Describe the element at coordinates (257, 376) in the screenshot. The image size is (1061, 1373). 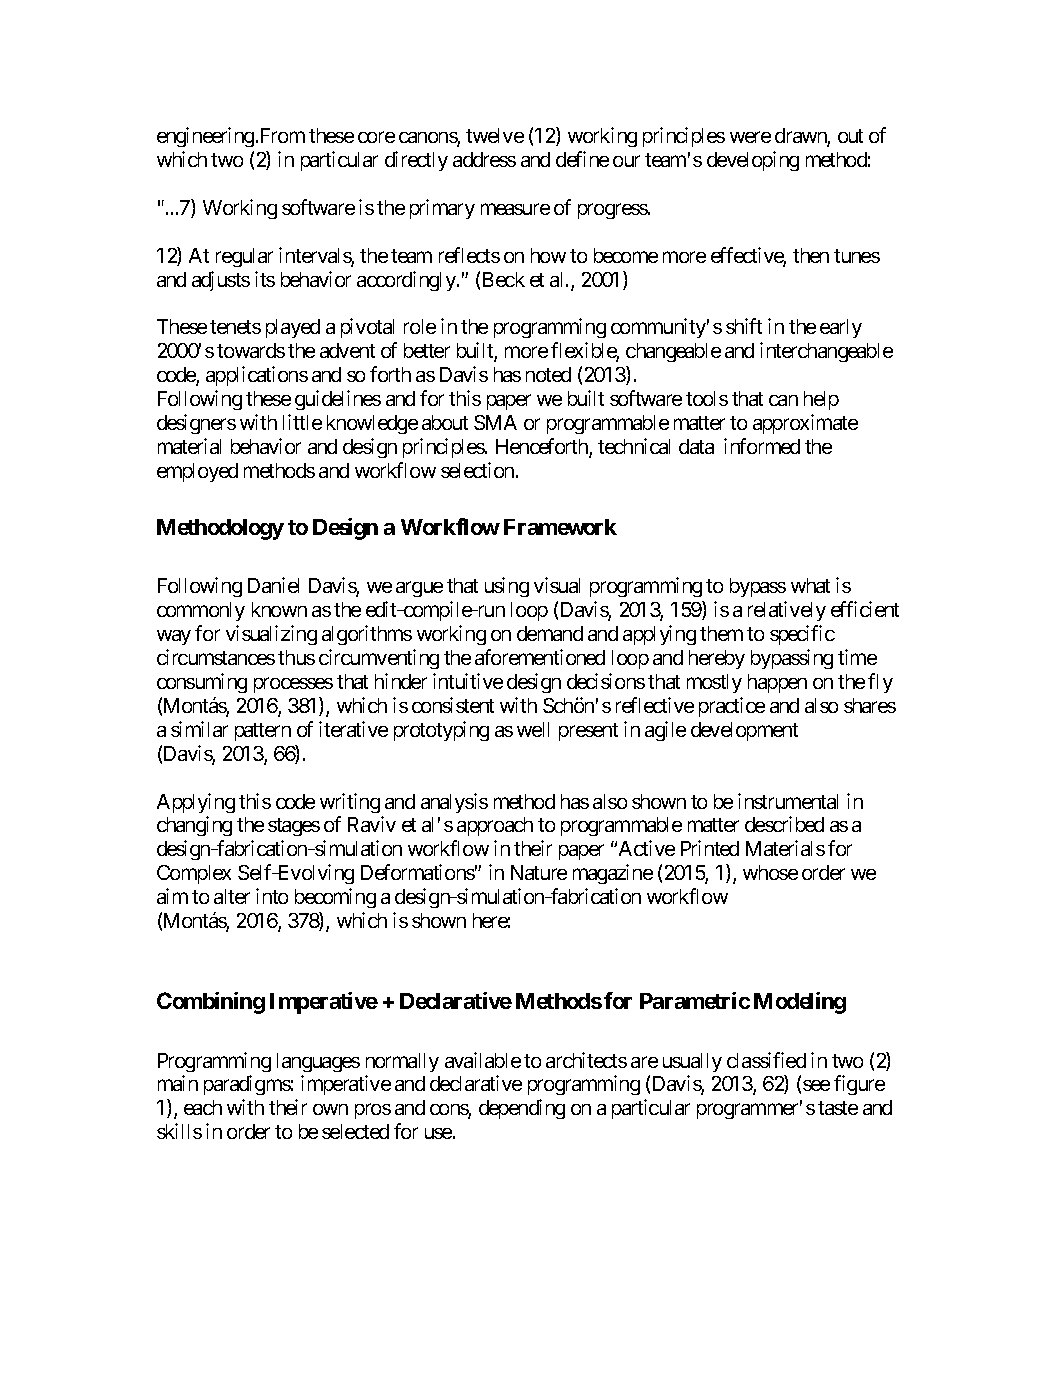
I see `applications` at that location.
